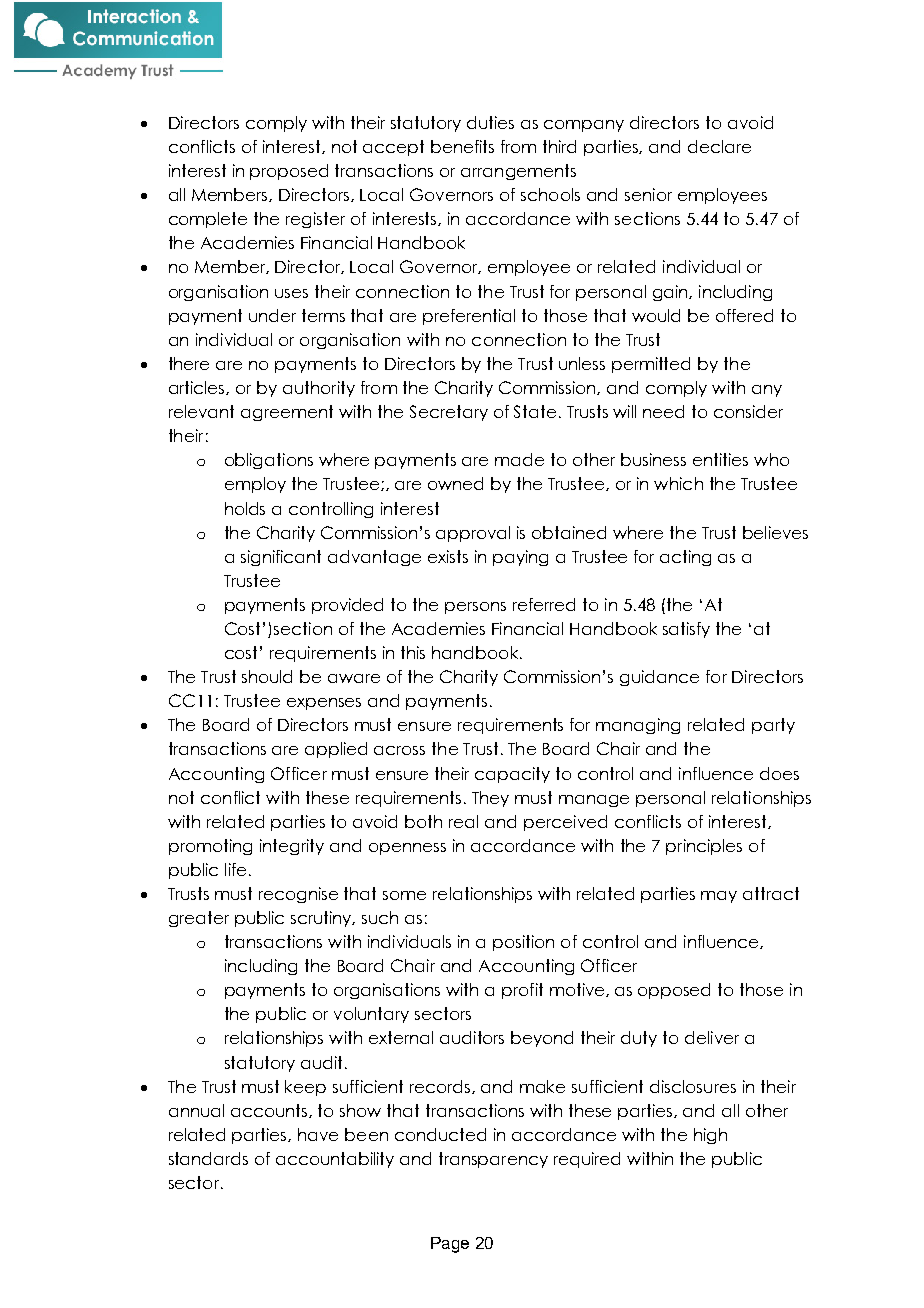  What do you see at coordinates (462, 146) in the image?
I see `benefits` at bounding box center [462, 146].
